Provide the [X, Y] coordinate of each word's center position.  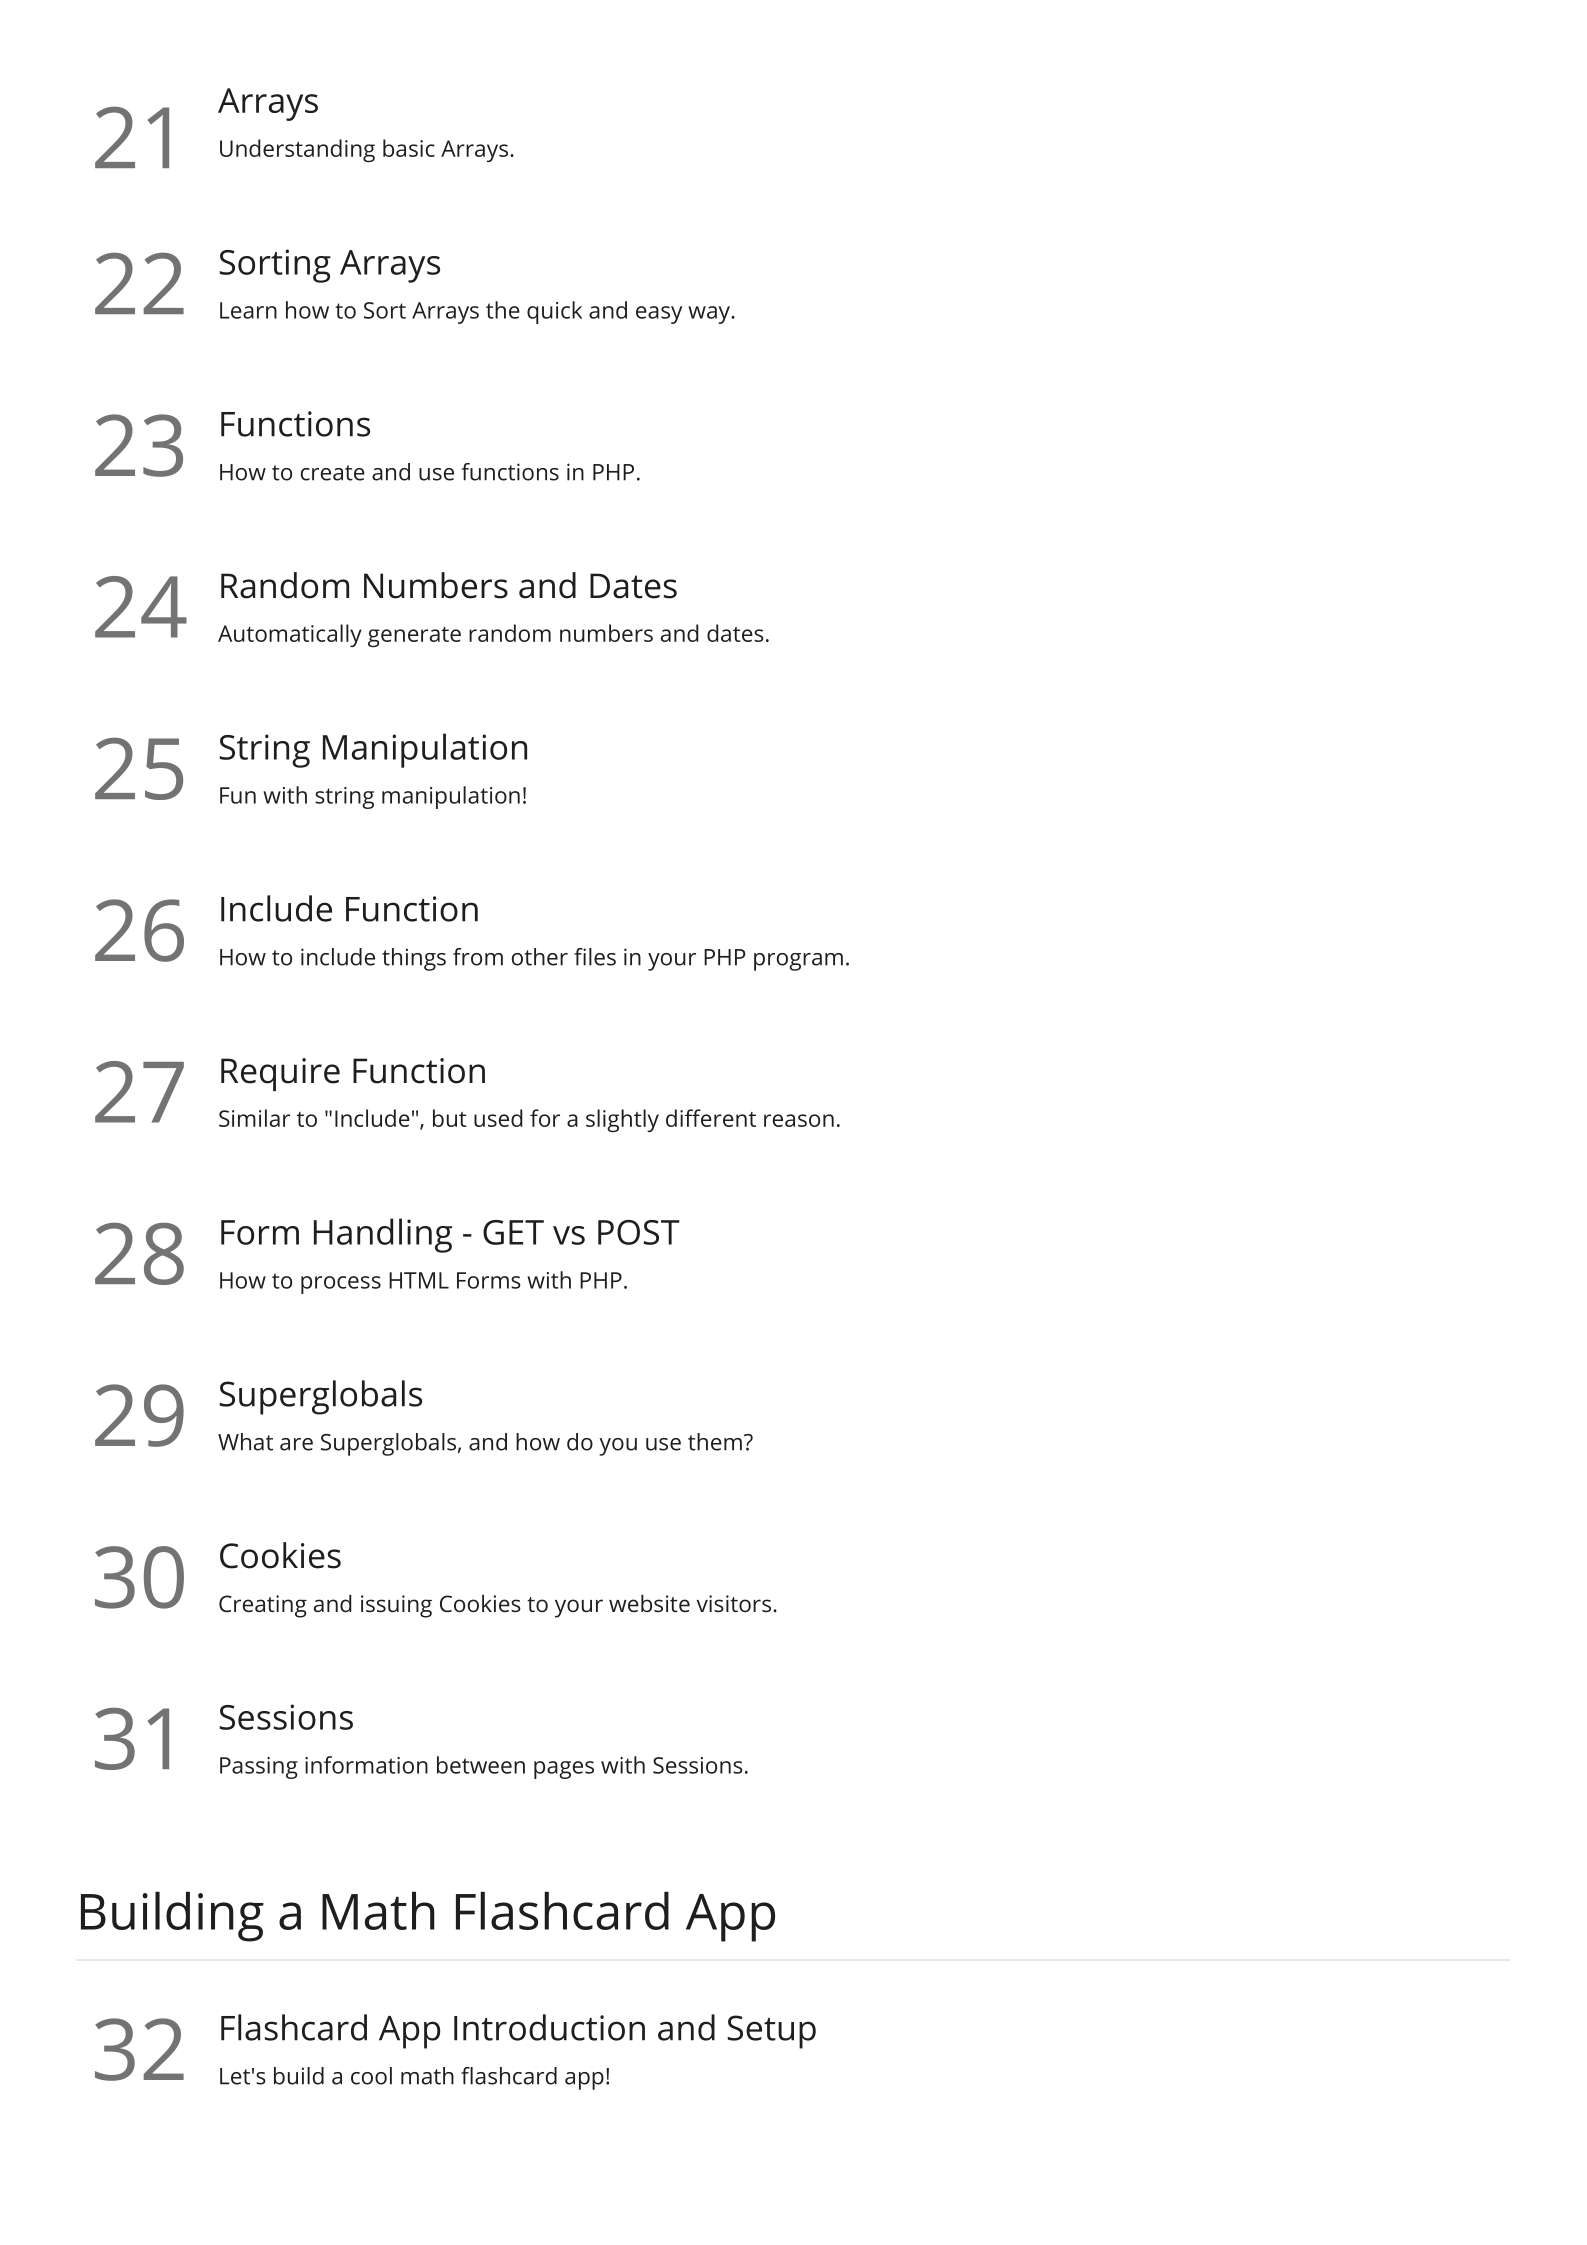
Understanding [297, 150]
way [710, 315]
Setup [771, 2032]
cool [371, 2076]
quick [554, 312]
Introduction [549, 2027]
